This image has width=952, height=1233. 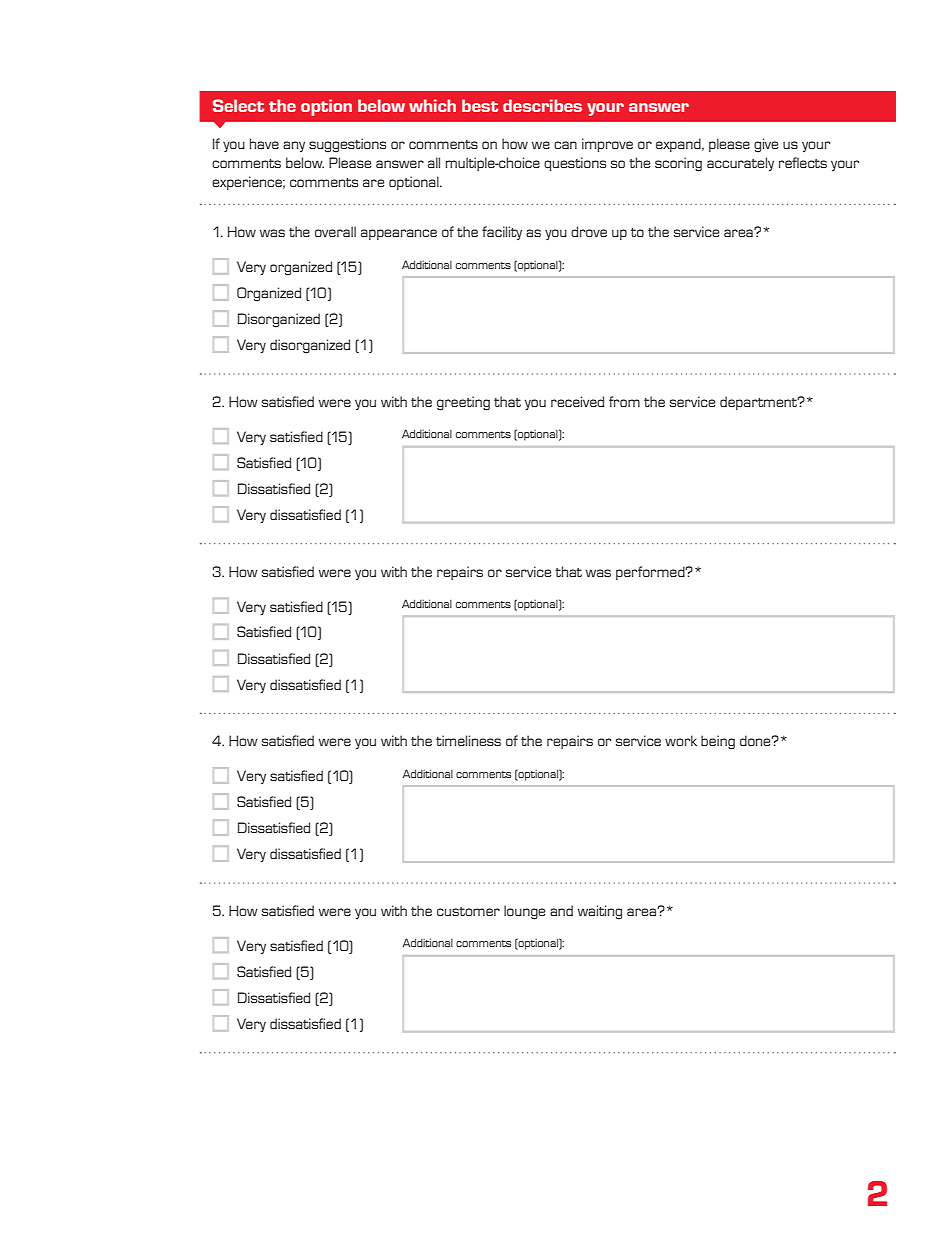 I want to click on lounge, so click(x=524, y=912).
